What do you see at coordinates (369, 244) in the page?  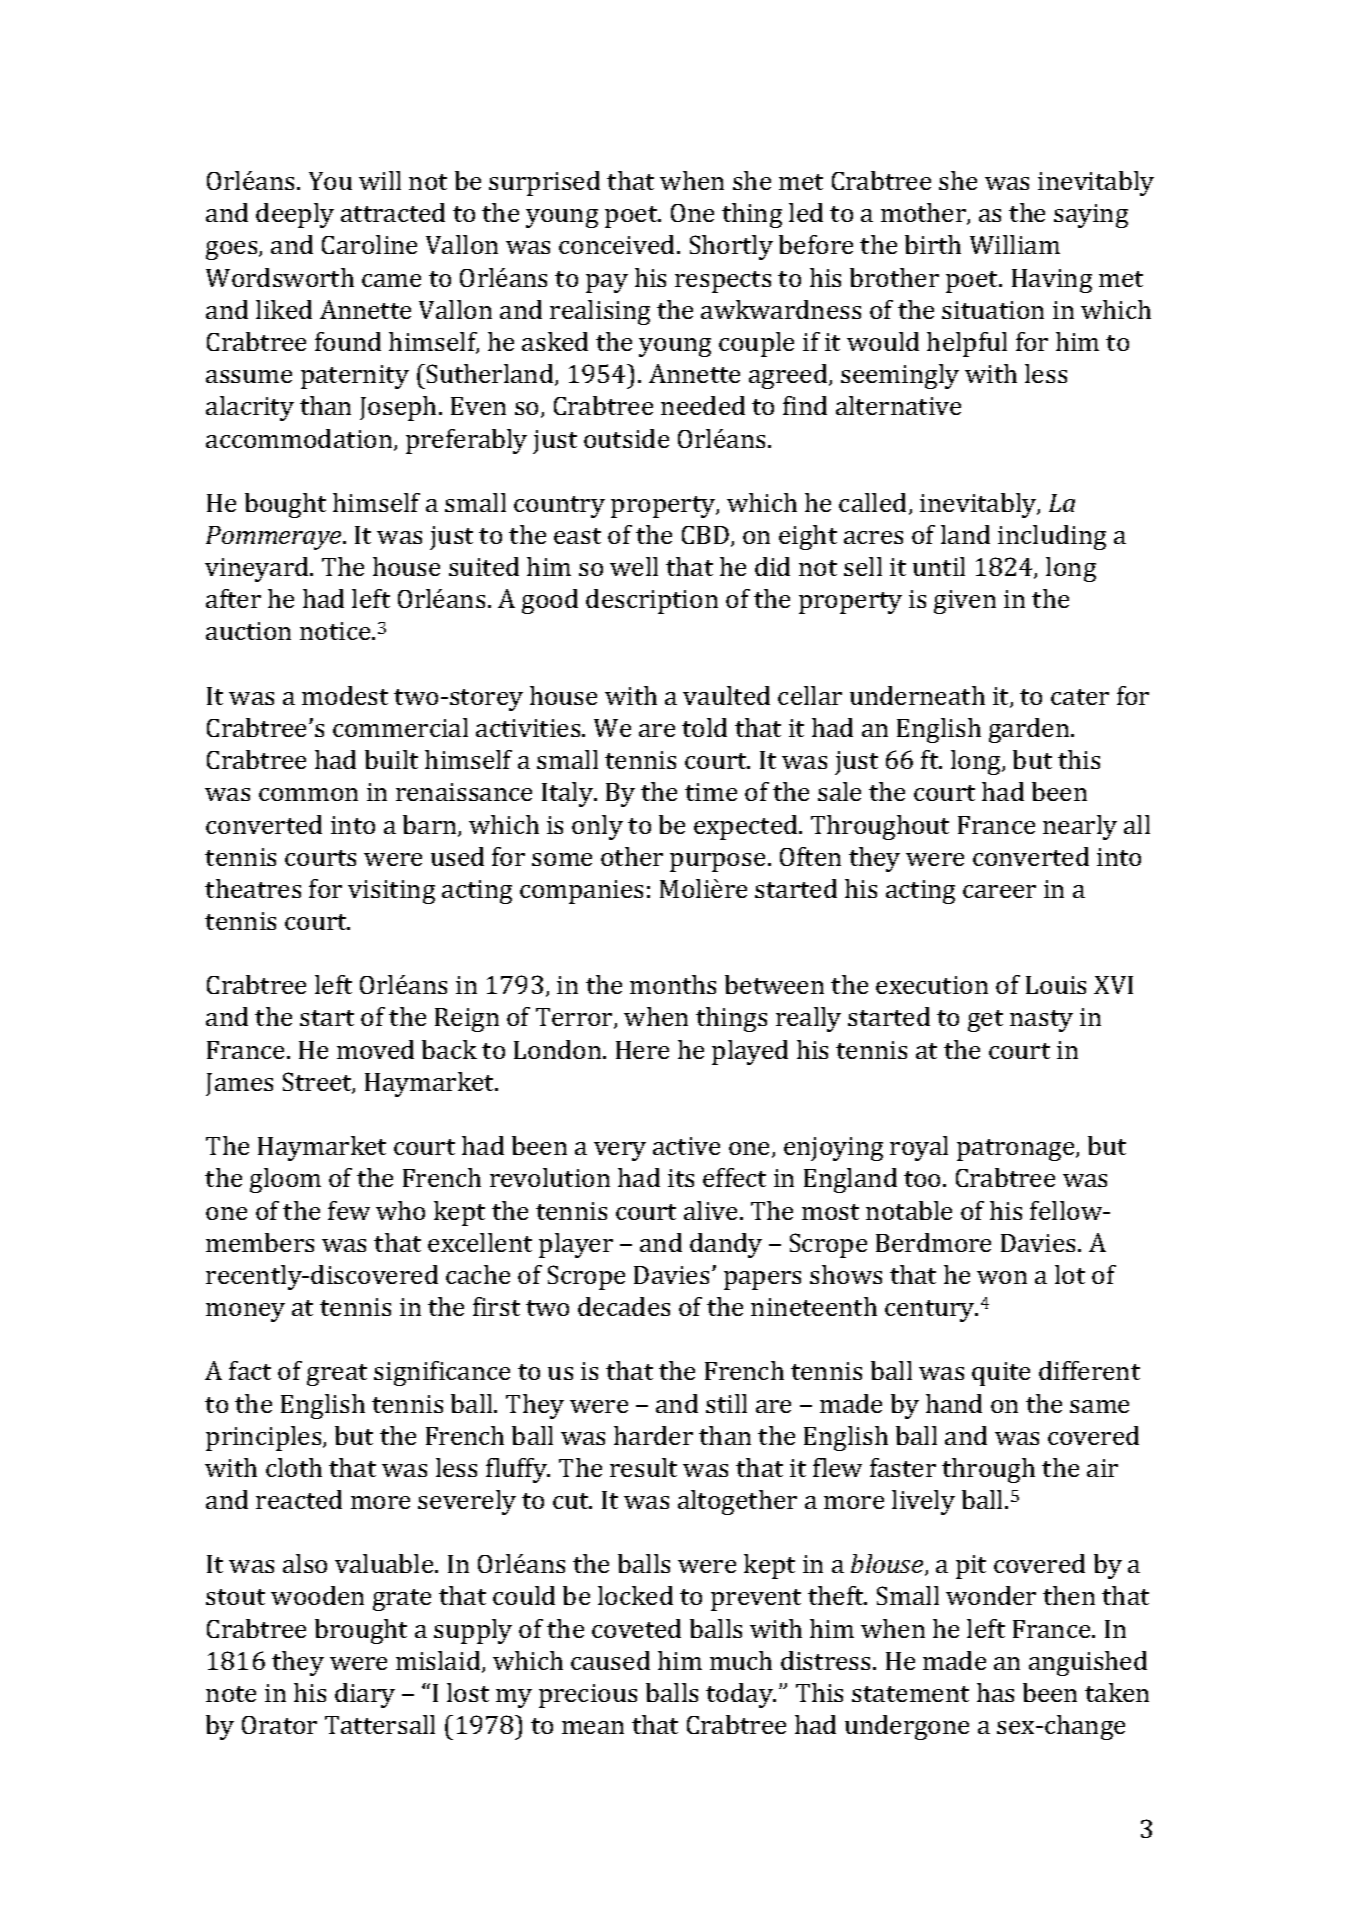 I see `Caroline` at bounding box center [369, 244].
